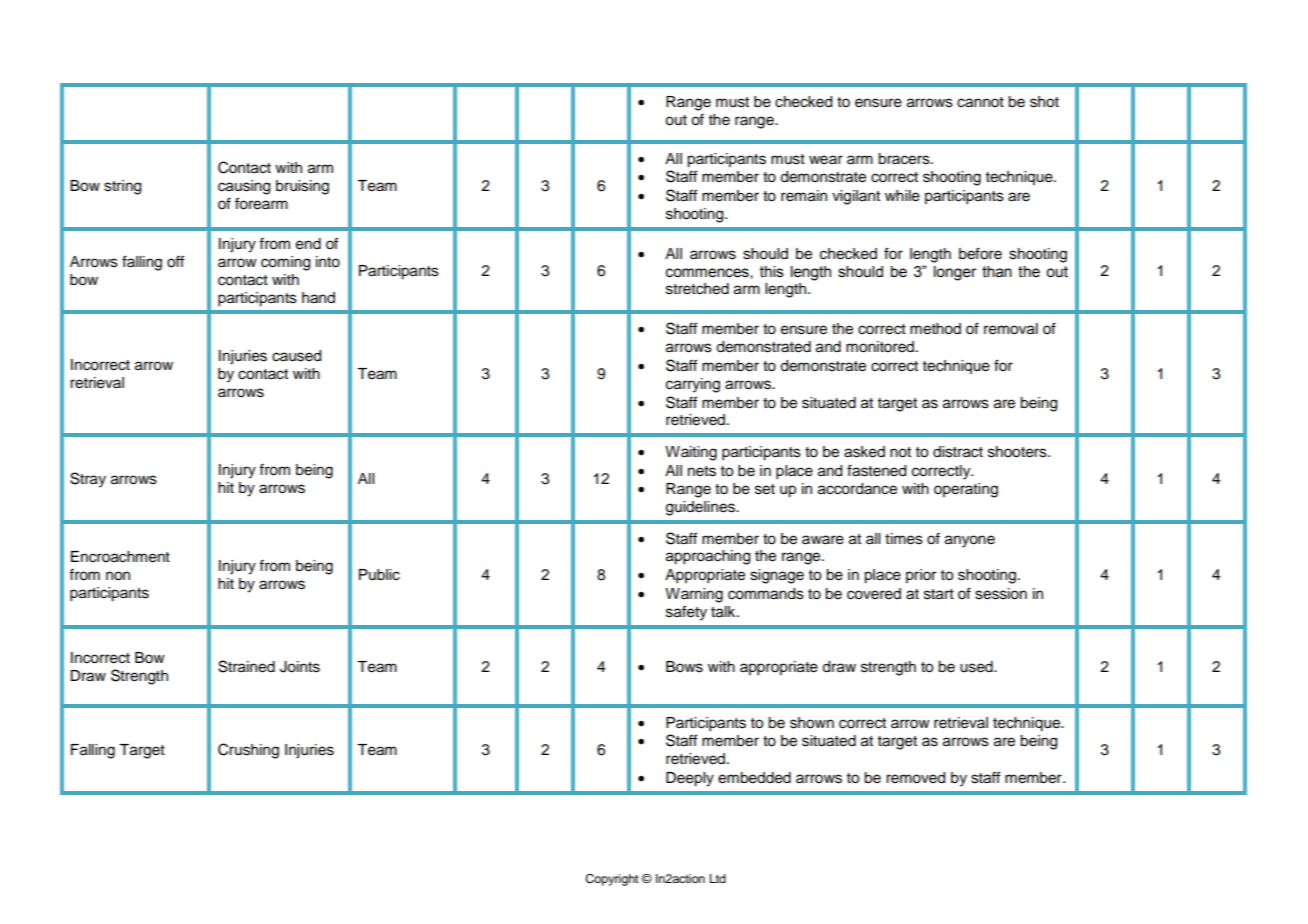 The image size is (1308, 924). What do you see at coordinates (966, 490) in the screenshot?
I see `operating` at bounding box center [966, 490].
